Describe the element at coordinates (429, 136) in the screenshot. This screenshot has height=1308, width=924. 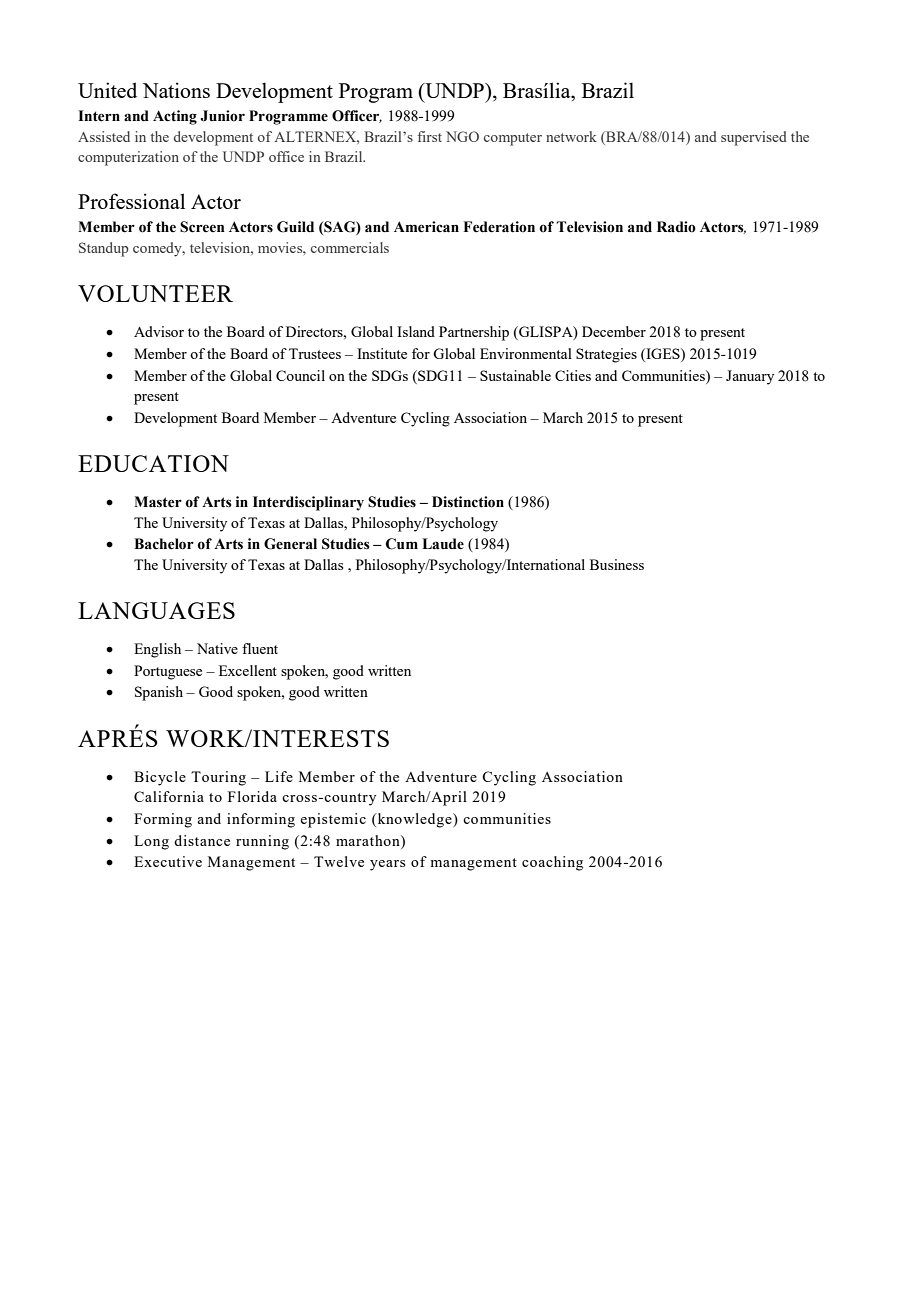
I see `first` at that location.
